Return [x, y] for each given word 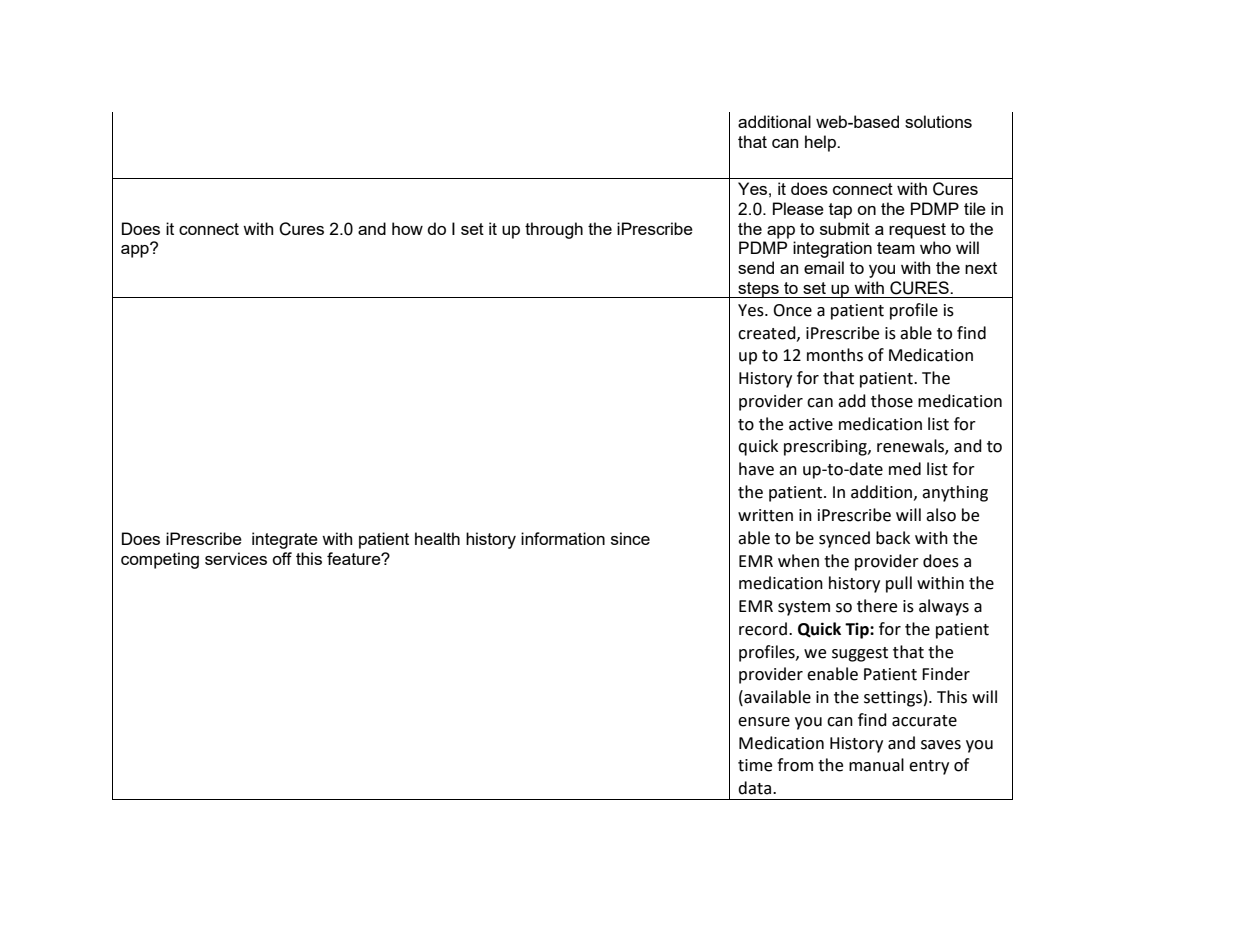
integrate [285, 540]
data [756, 788]
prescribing [826, 447]
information [563, 538]
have [756, 469]
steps [758, 290]
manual [876, 765]
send [756, 267]
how [407, 228]
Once [792, 310]
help [821, 143]
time [755, 765]
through [554, 230]
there [877, 606]
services [236, 558]
